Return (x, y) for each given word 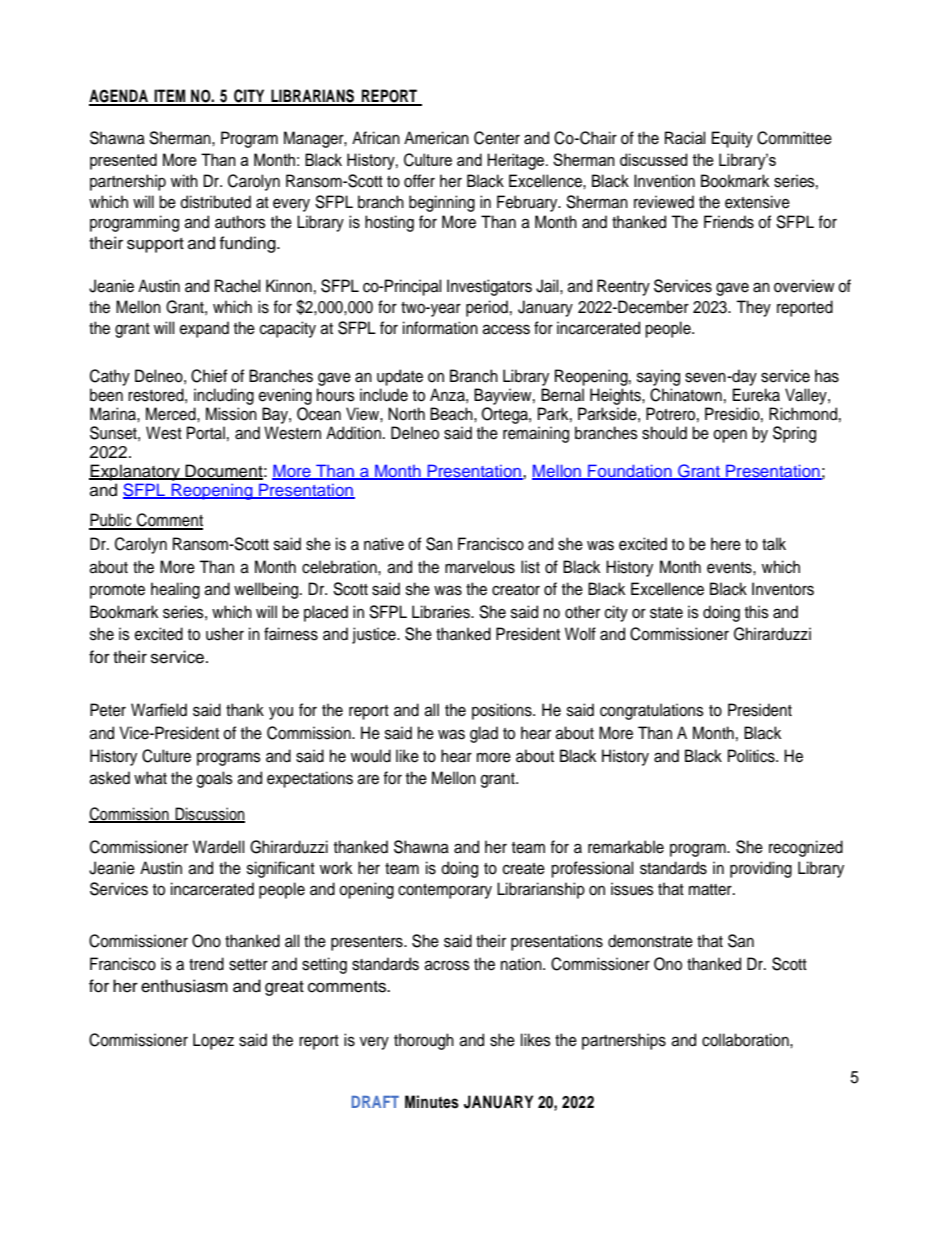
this (757, 612)
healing (175, 590)
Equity (732, 139)
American (436, 138)
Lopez (213, 1041)
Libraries (442, 612)
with (184, 180)
